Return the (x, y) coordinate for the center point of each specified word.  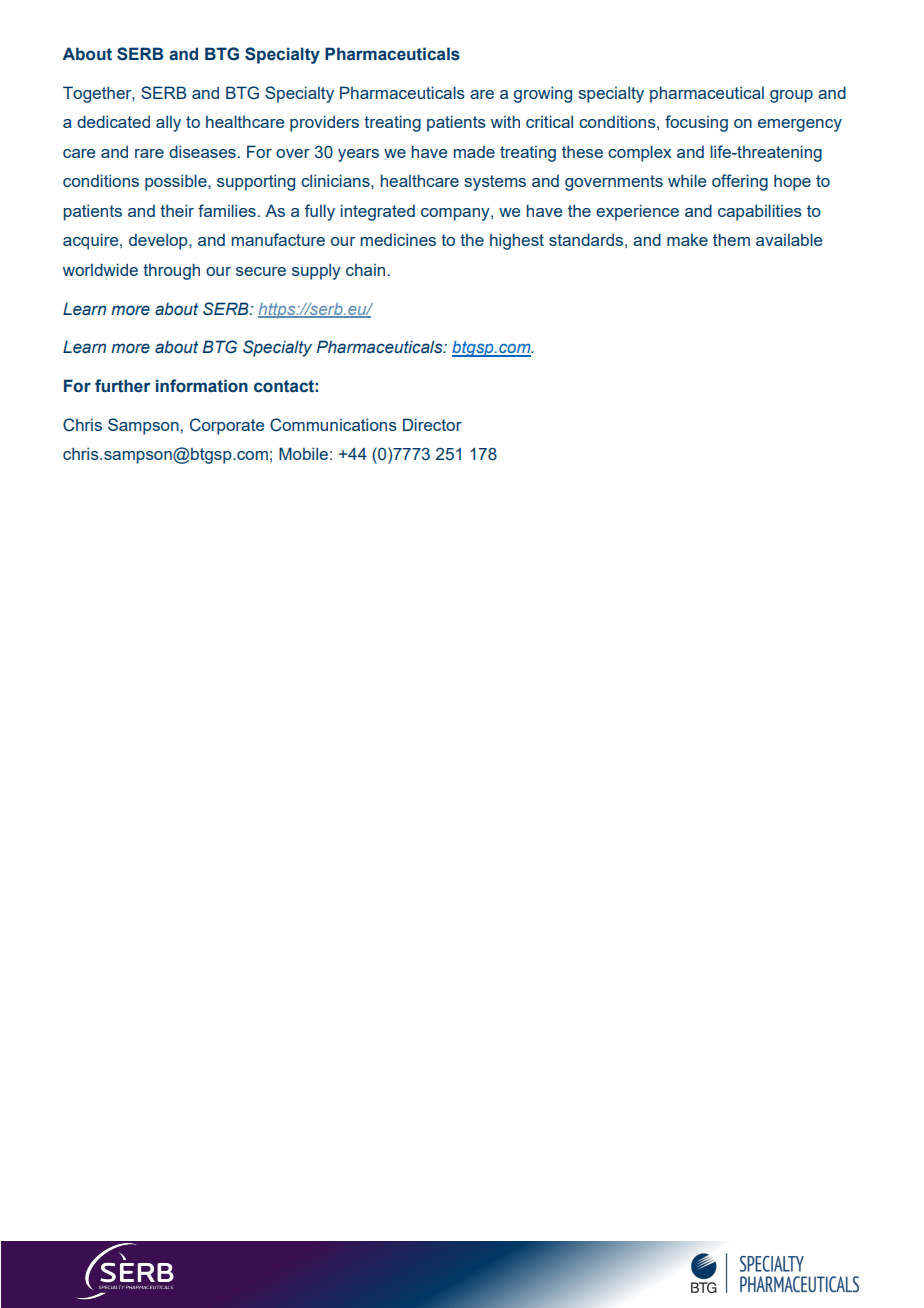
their (177, 210)
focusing (696, 123)
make (687, 240)
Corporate (227, 426)
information (202, 386)
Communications (333, 425)
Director (432, 424)
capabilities (760, 212)
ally (168, 123)
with (505, 121)
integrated (377, 212)
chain (365, 270)
